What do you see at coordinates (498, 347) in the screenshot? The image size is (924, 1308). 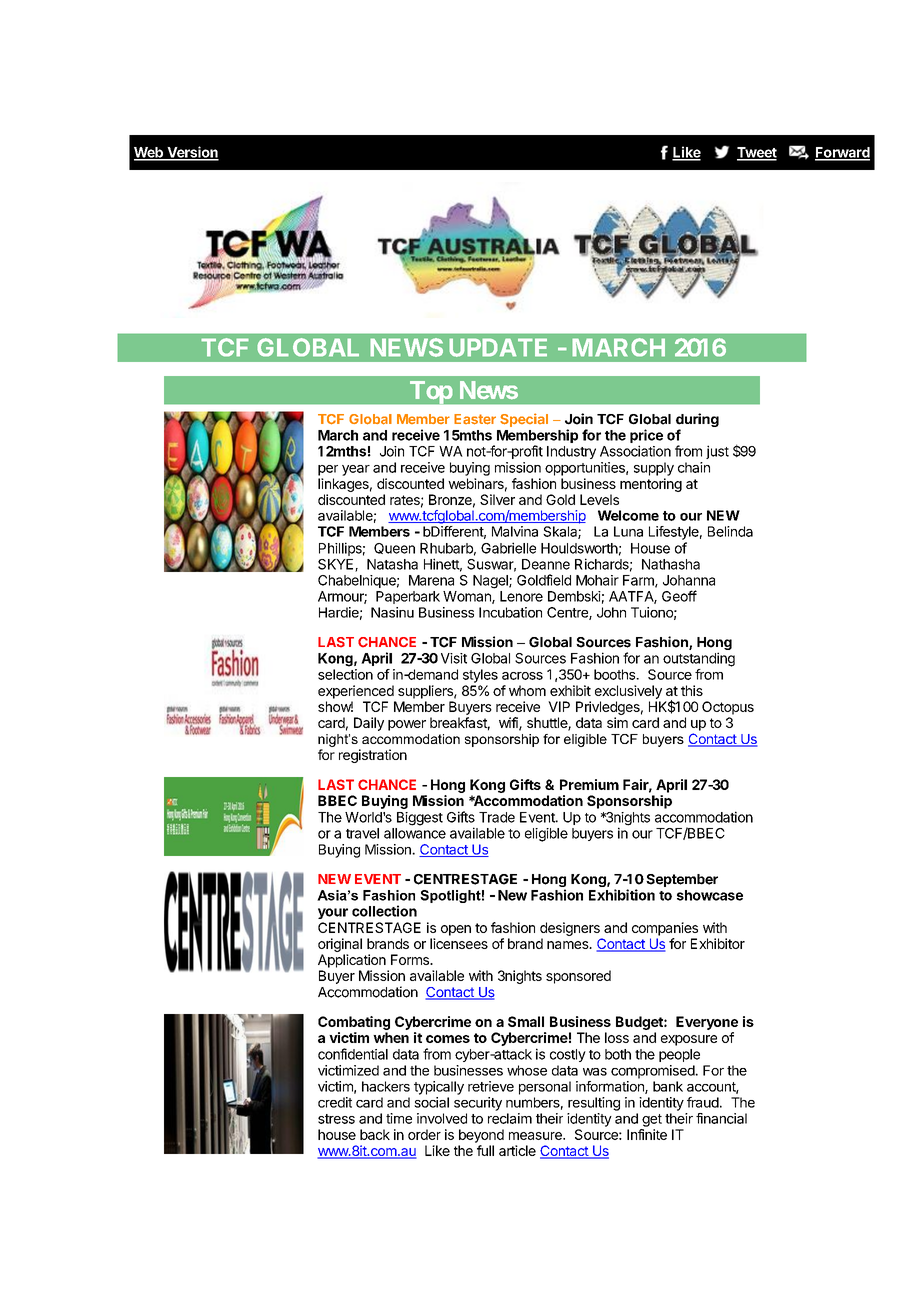 I see `UPDATE` at bounding box center [498, 347].
